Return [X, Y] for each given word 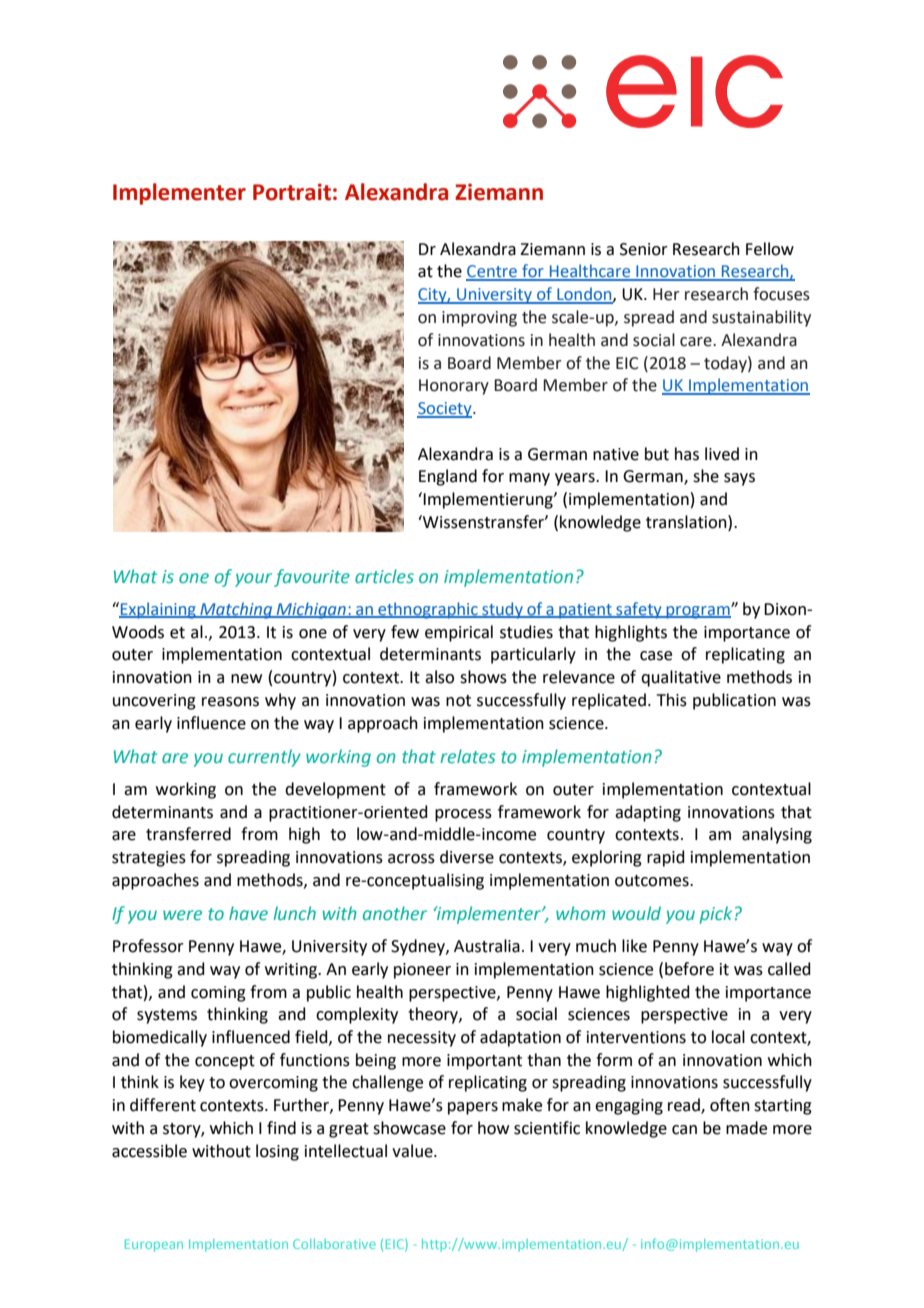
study [502, 610]
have [248, 913]
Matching [236, 610]
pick [716, 915]
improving [479, 319]
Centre [492, 272]
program [698, 612]
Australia [487, 946]
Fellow [770, 249]
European [154, 1245]
